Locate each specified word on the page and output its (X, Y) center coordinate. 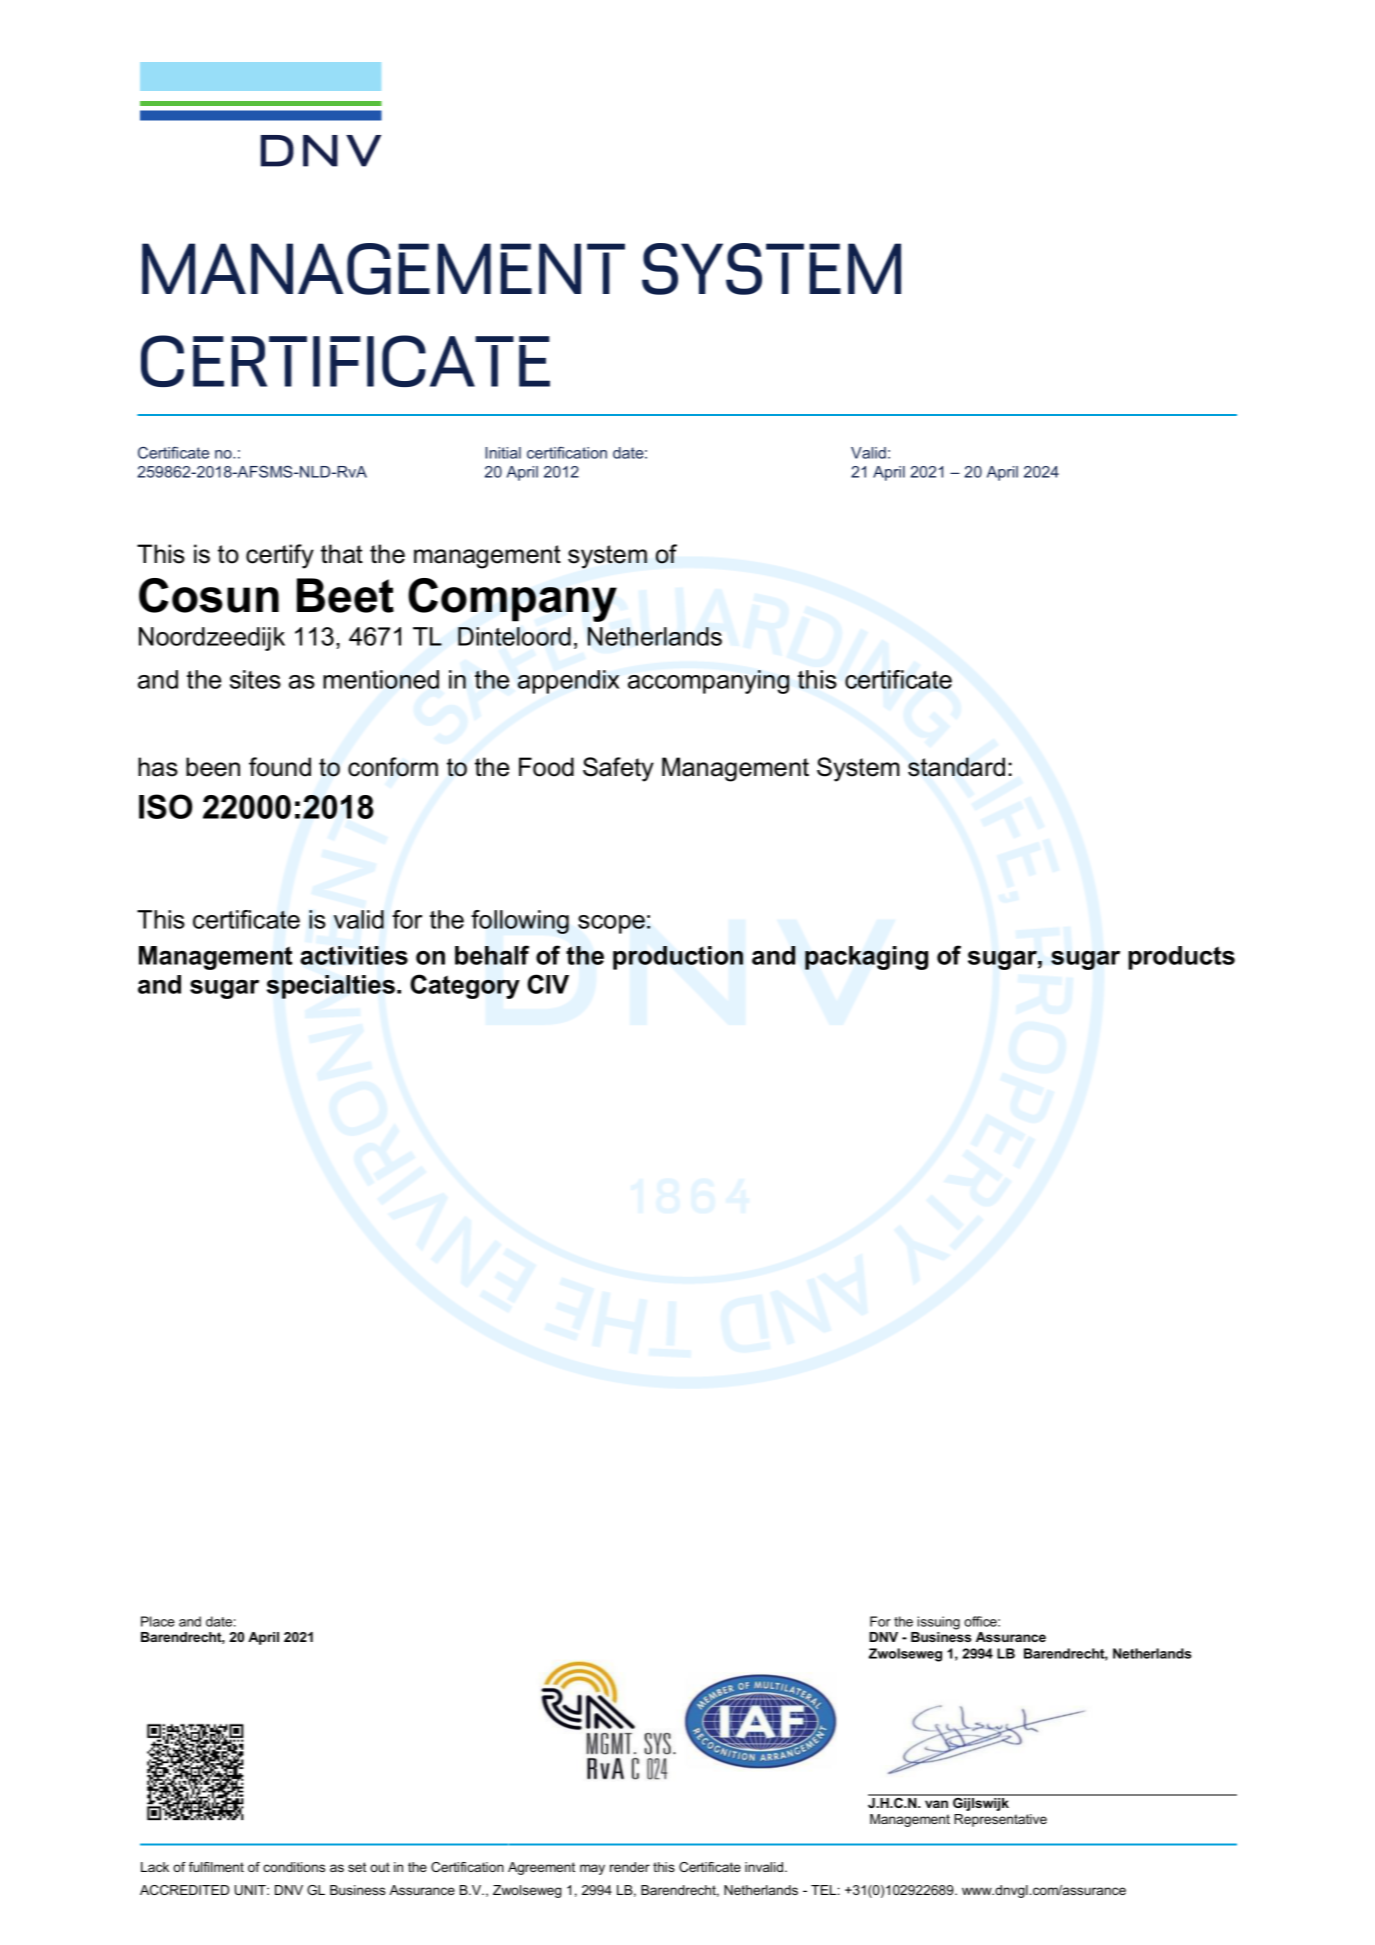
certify (280, 556)
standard (956, 767)
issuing (938, 1623)
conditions (294, 1867)
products (1181, 958)
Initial (503, 453)
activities (354, 955)
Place (158, 1621)
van (936, 1804)
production (678, 958)
